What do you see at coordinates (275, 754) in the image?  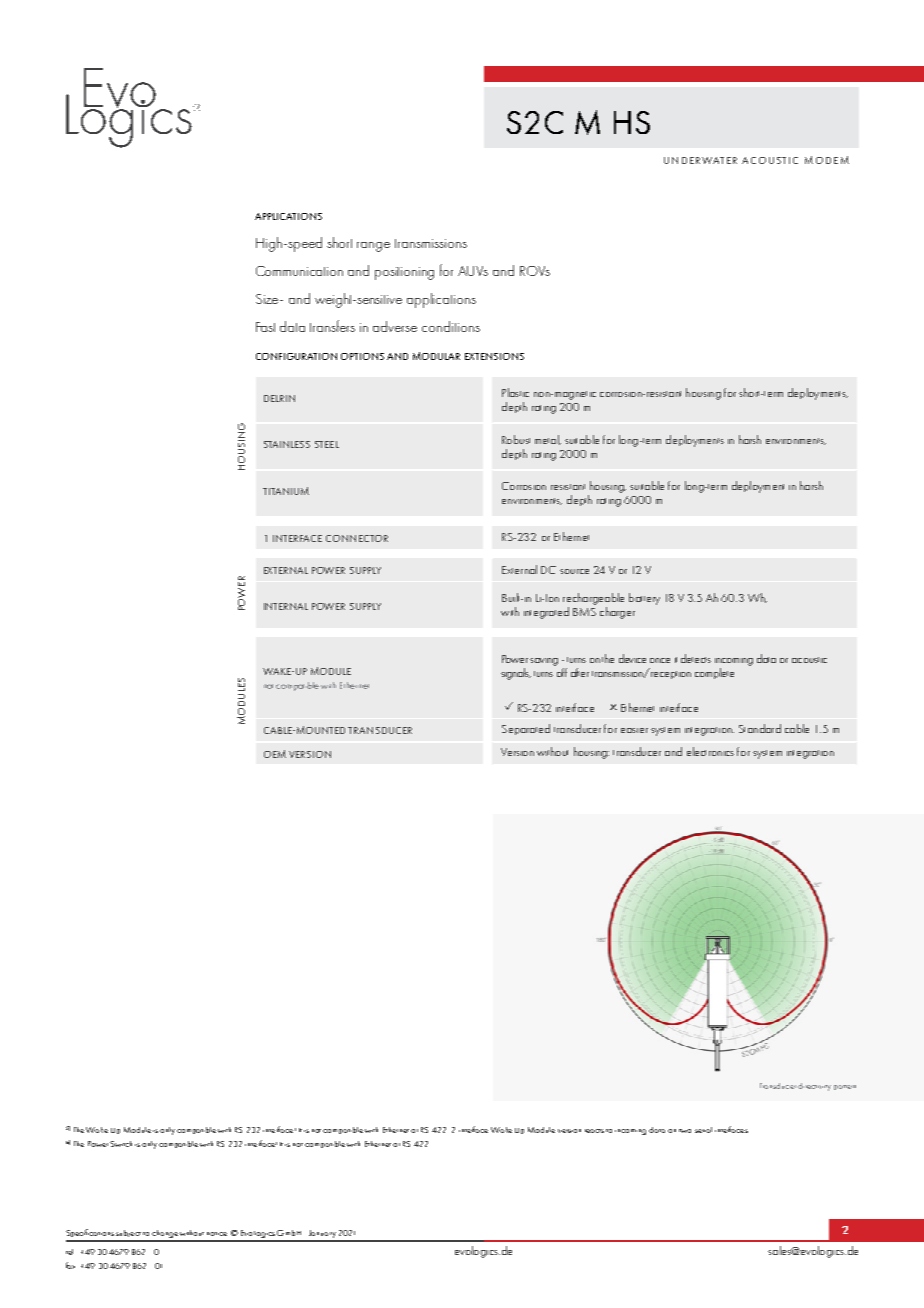 I see `OEM` at bounding box center [275, 754].
